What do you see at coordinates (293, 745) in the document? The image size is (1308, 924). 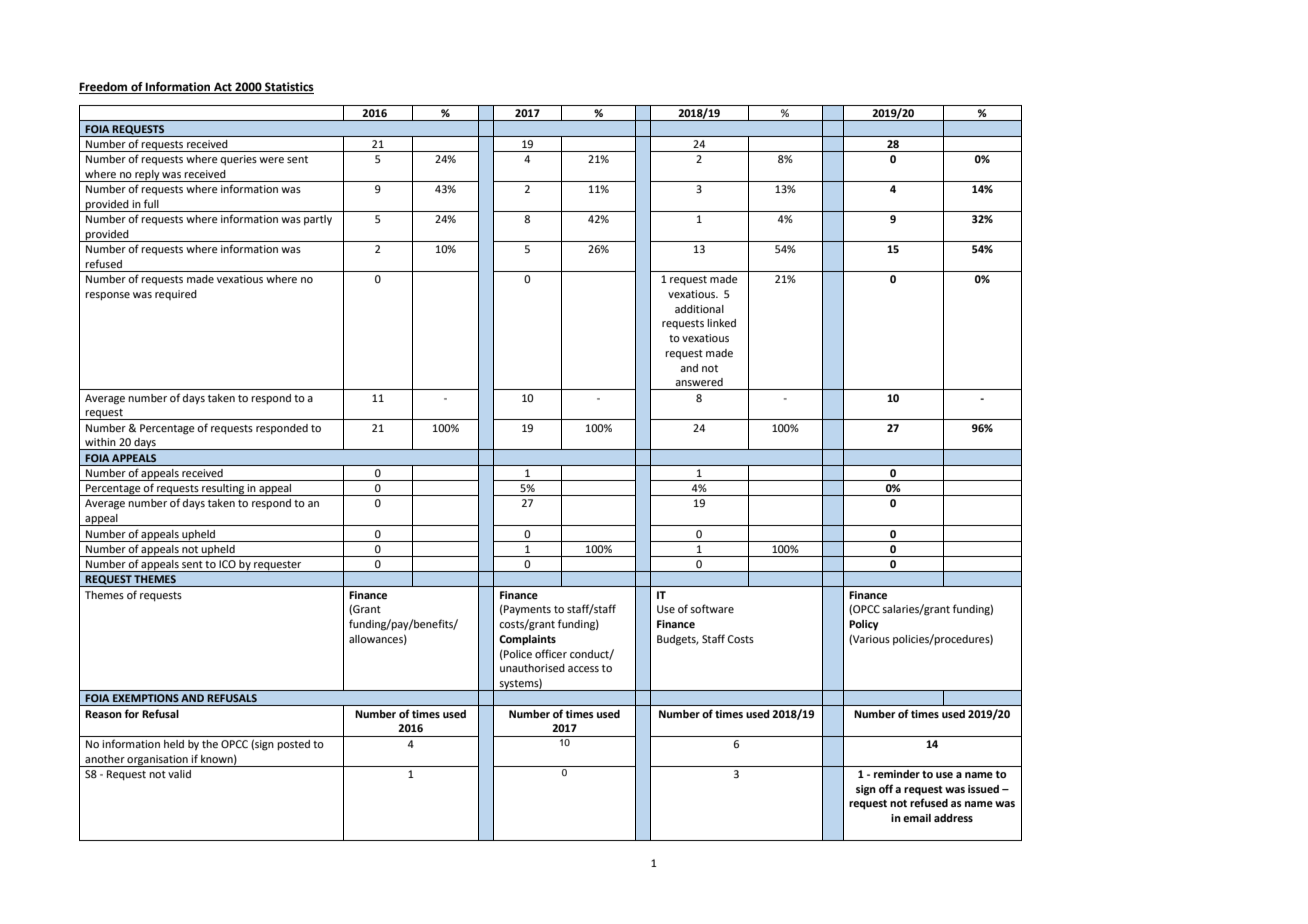 I see `posted` at bounding box center [293, 745].
